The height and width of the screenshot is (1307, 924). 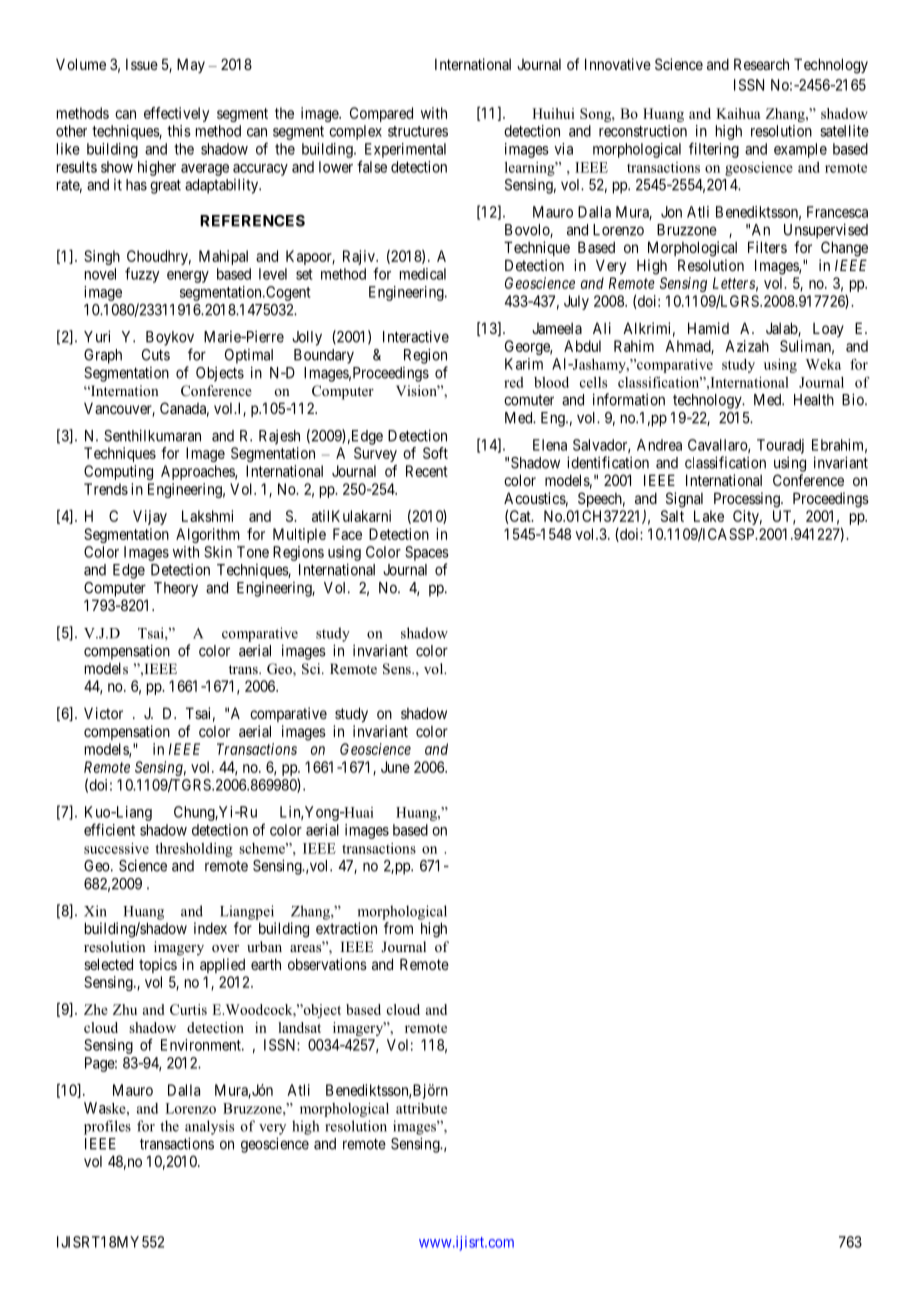 I want to click on Theory, so click(x=176, y=589).
